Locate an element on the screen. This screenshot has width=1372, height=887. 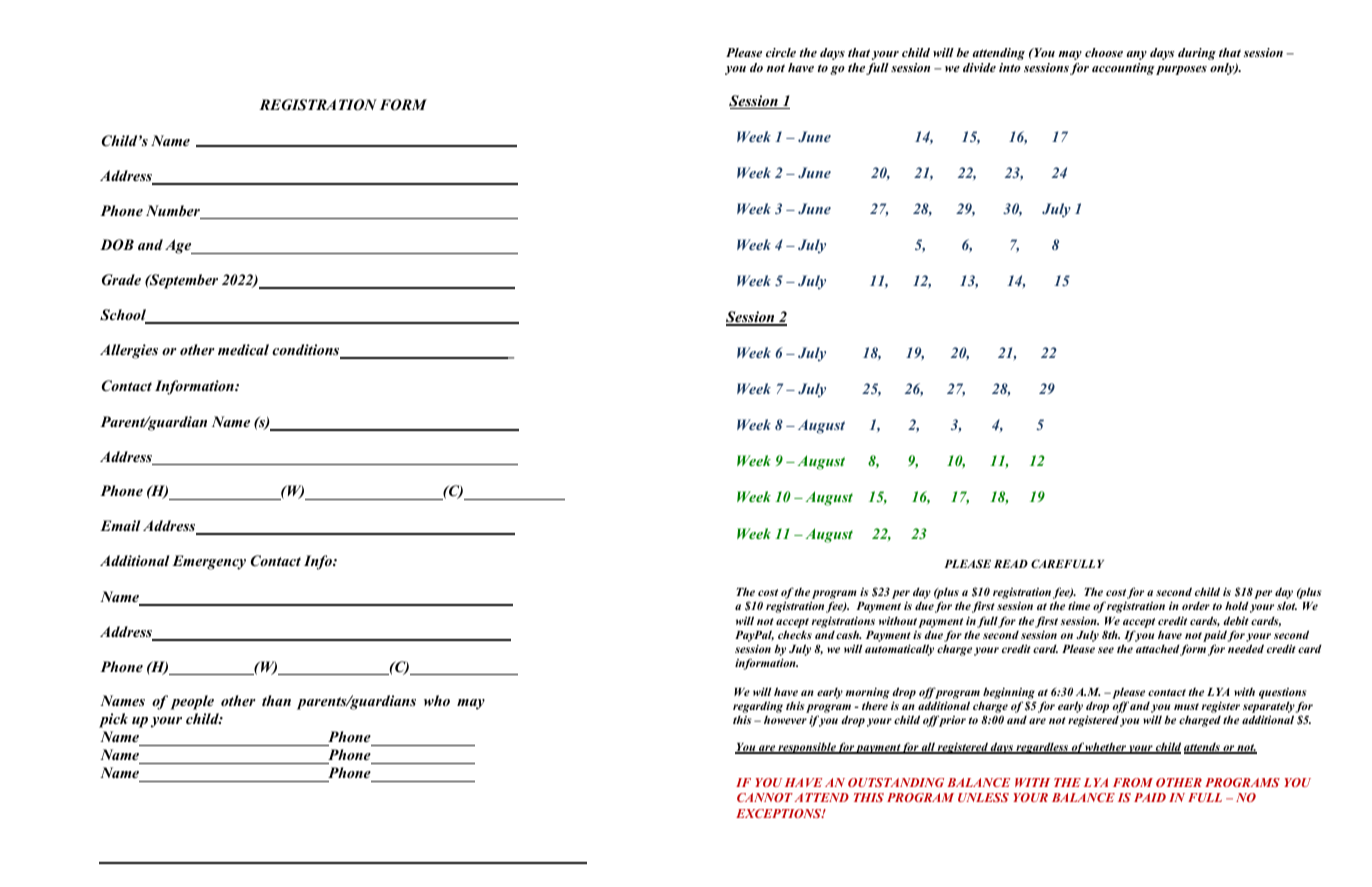
CANNOT is located at coordinates (765, 797).
